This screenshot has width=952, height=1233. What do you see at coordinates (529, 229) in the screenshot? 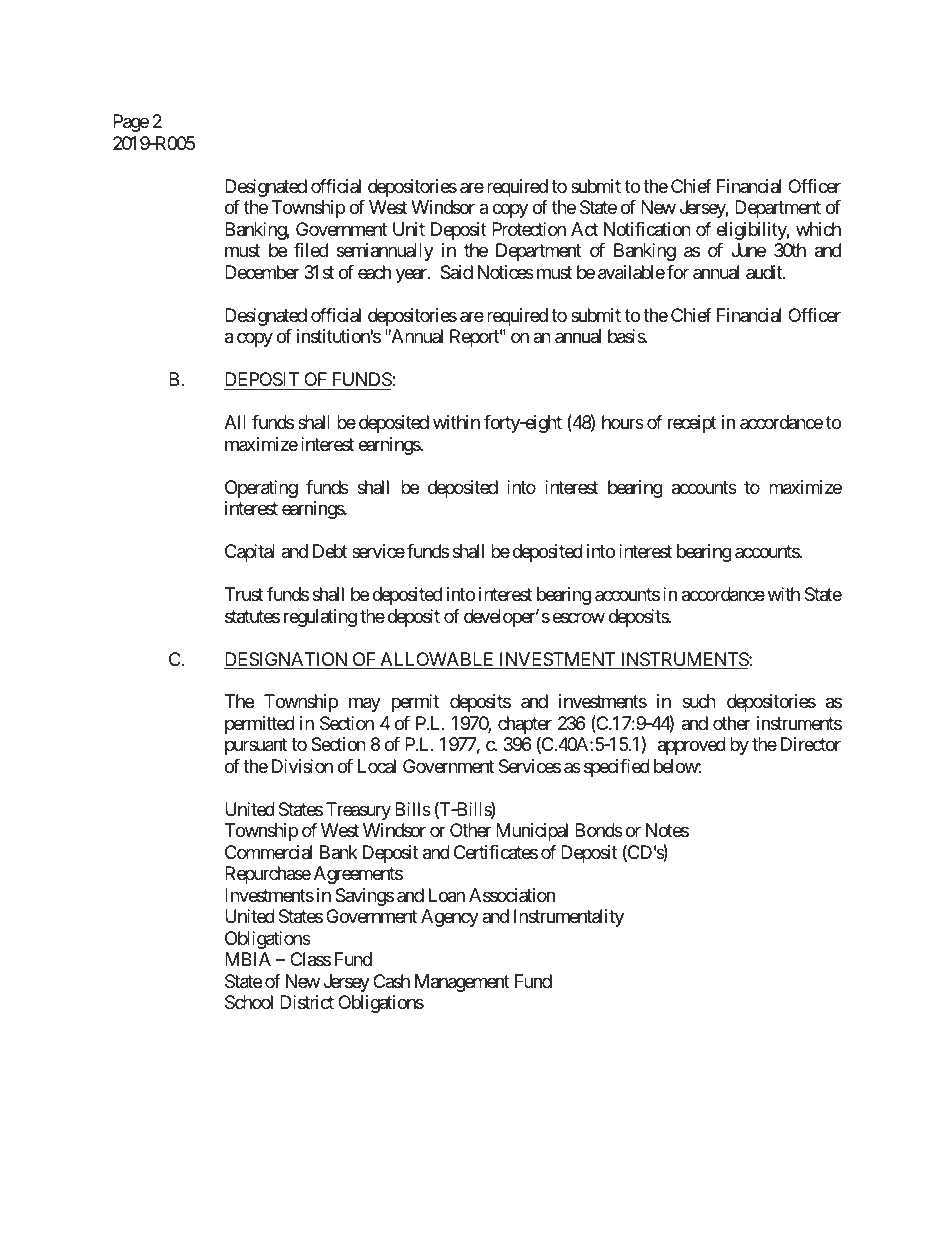
I see `Protection` at bounding box center [529, 229].
